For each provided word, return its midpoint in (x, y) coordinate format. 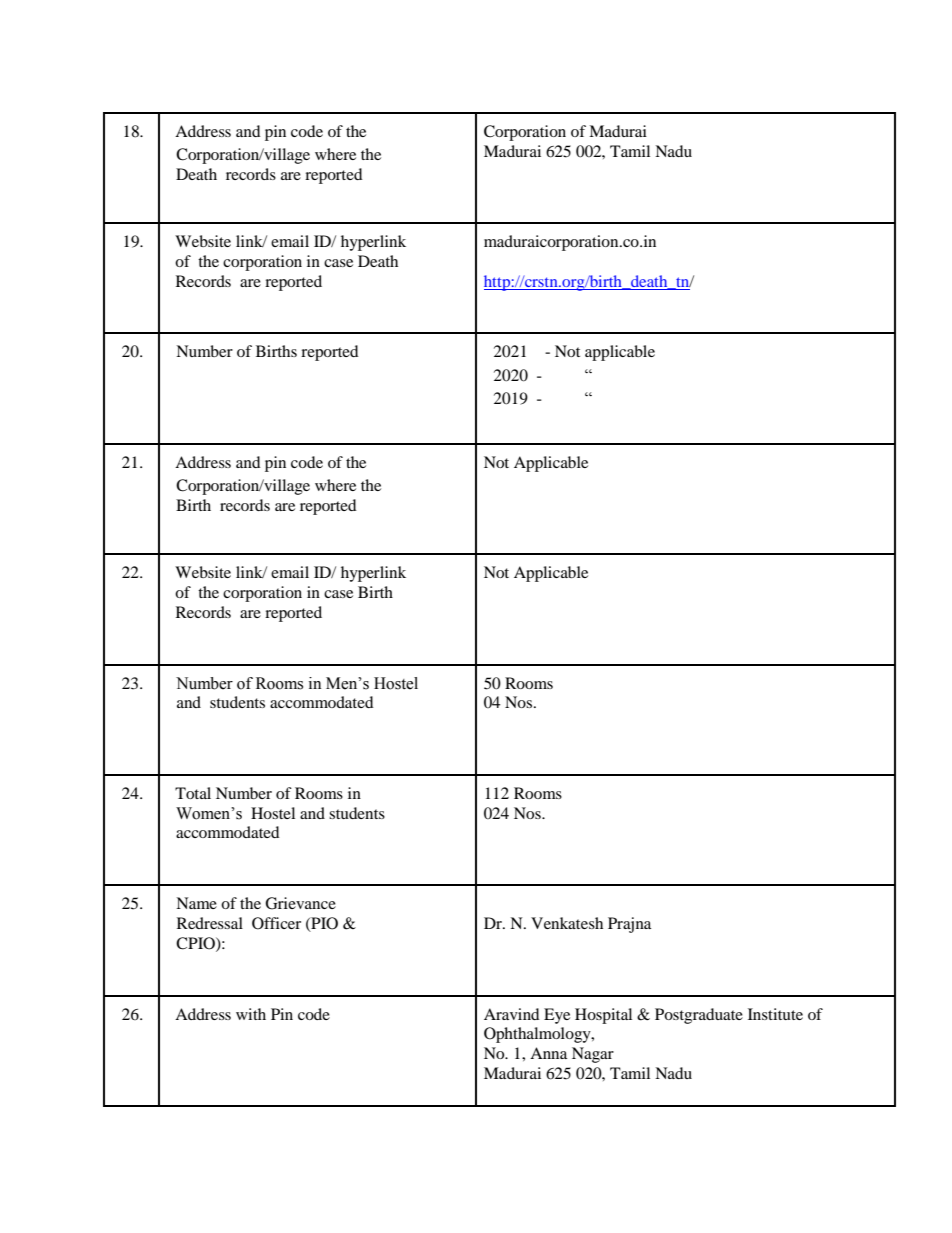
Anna (548, 1053)
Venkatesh (567, 923)
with (251, 1014)
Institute (775, 1014)
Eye (557, 1016)
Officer (276, 923)
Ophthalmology (538, 1035)
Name (196, 903)
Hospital (603, 1016)
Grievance (300, 903)
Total (193, 793)
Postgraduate (699, 1016)
